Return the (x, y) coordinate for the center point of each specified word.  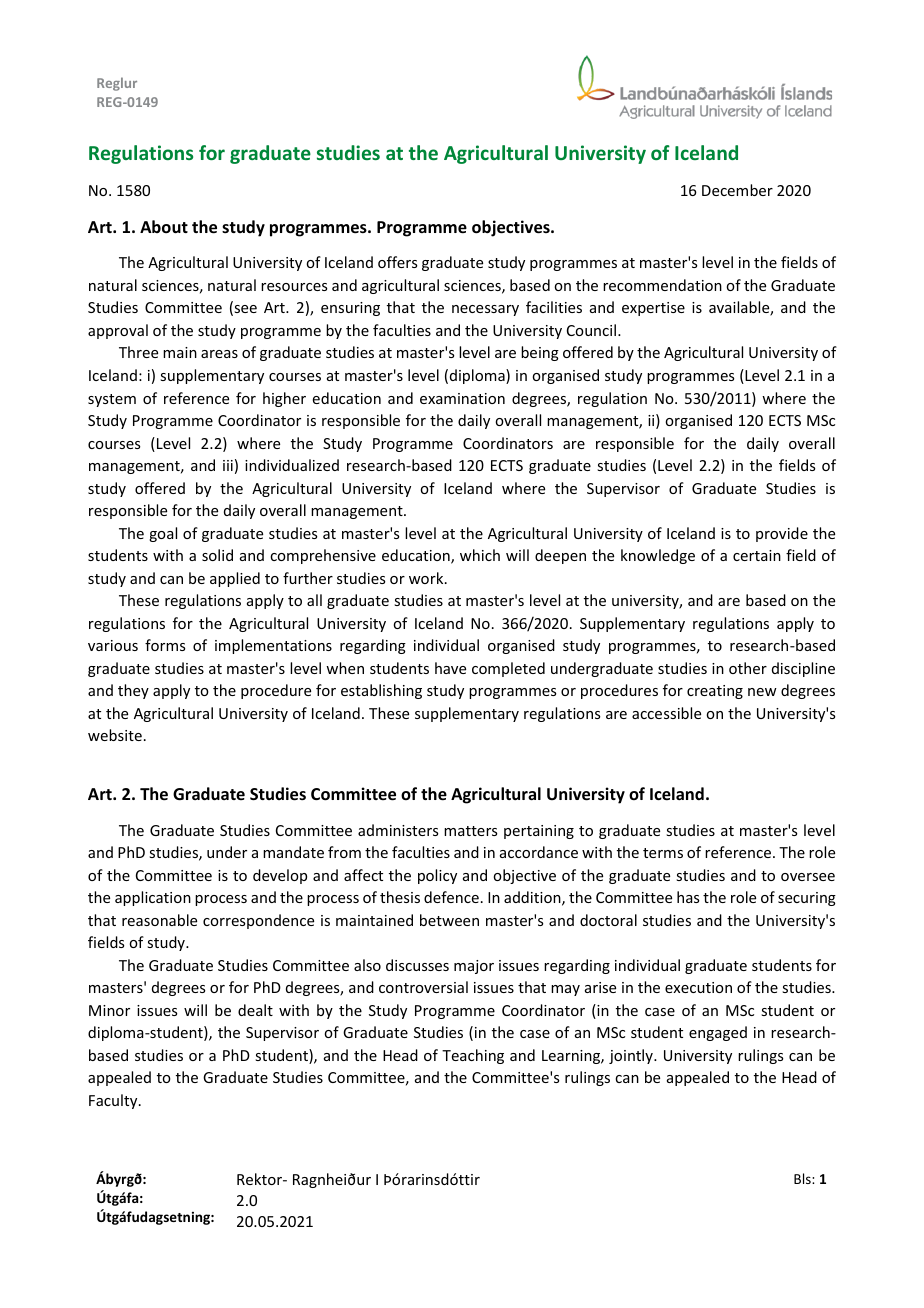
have (450, 668)
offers (397, 262)
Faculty (114, 1101)
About (164, 227)
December (737, 190)
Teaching (473, 1056)
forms (165, 645)
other (748, 668)
